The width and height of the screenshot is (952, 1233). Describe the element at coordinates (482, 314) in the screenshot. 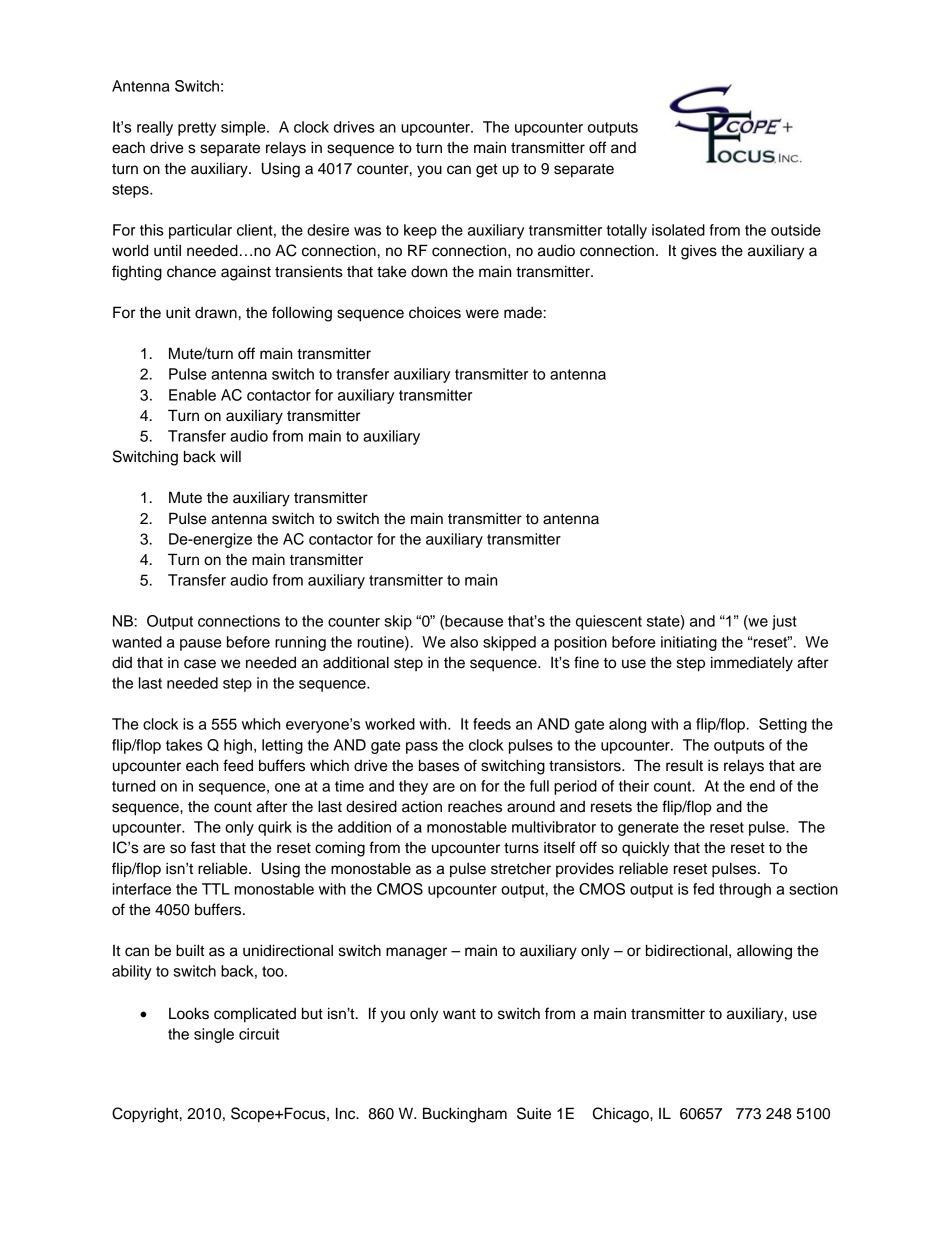

I see `were` at that location.
